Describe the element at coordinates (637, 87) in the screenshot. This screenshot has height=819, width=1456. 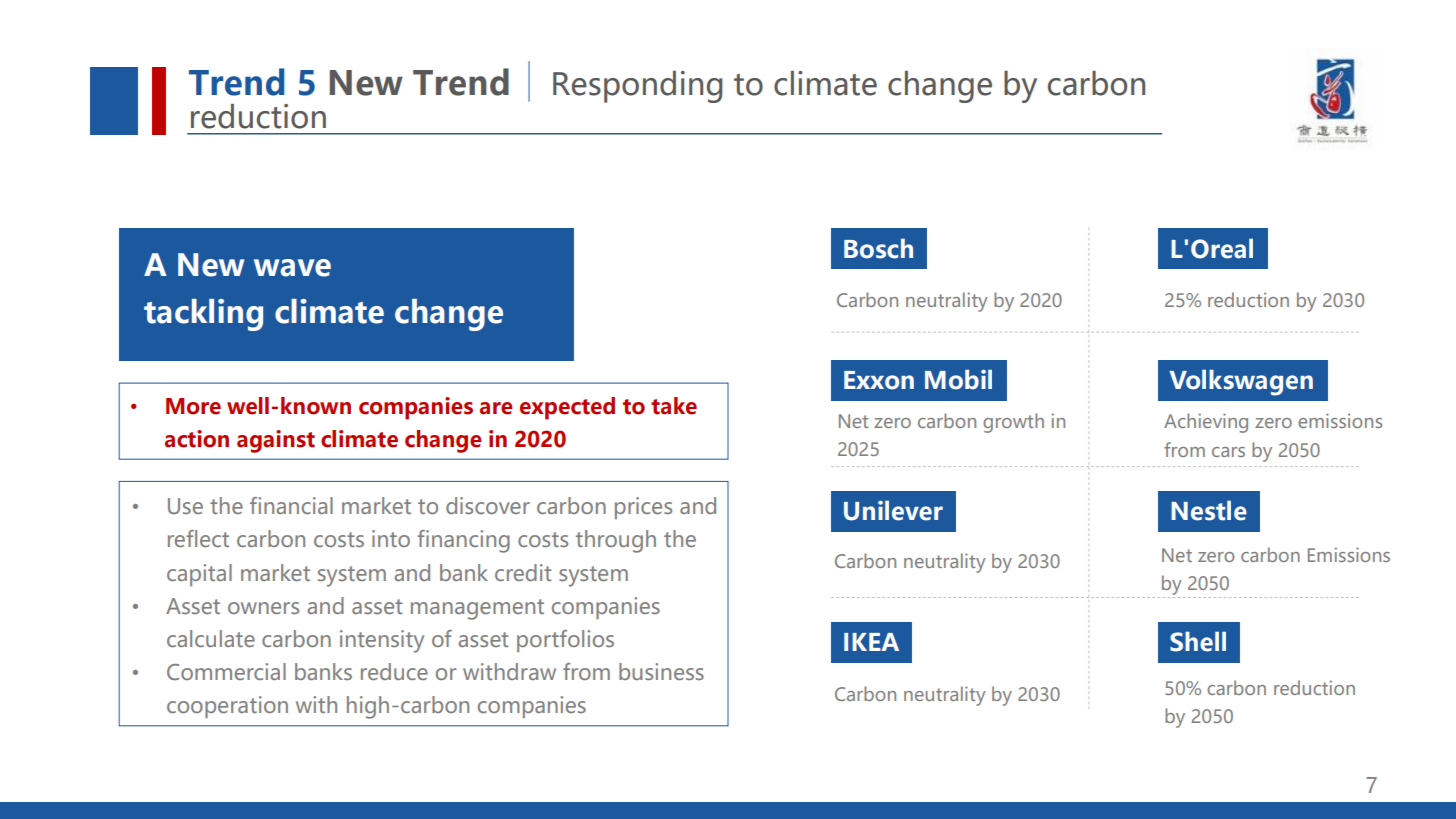
I see `Responding` at that location.
